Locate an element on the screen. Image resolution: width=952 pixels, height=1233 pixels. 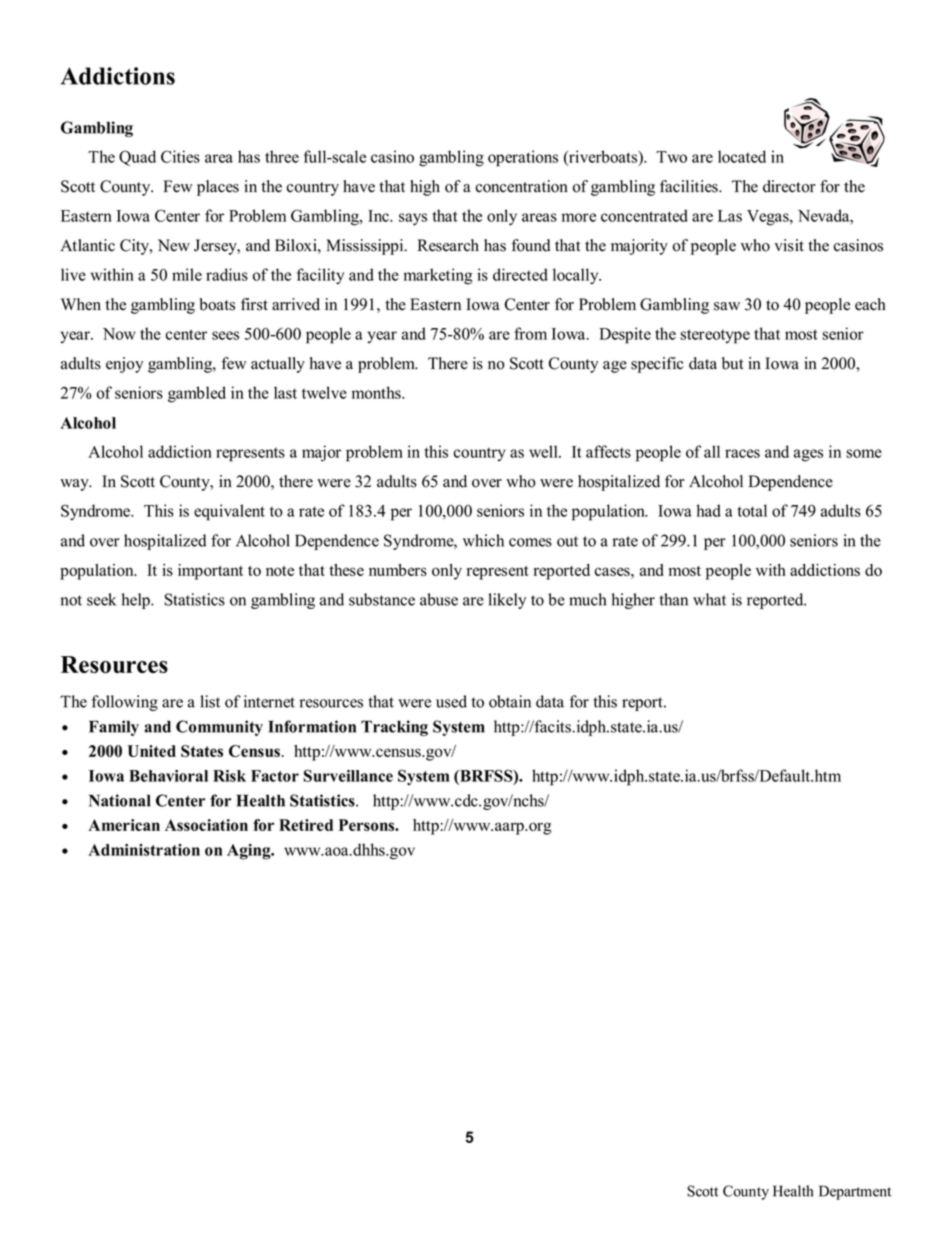
obtain is located at coordinates (510, 701).
